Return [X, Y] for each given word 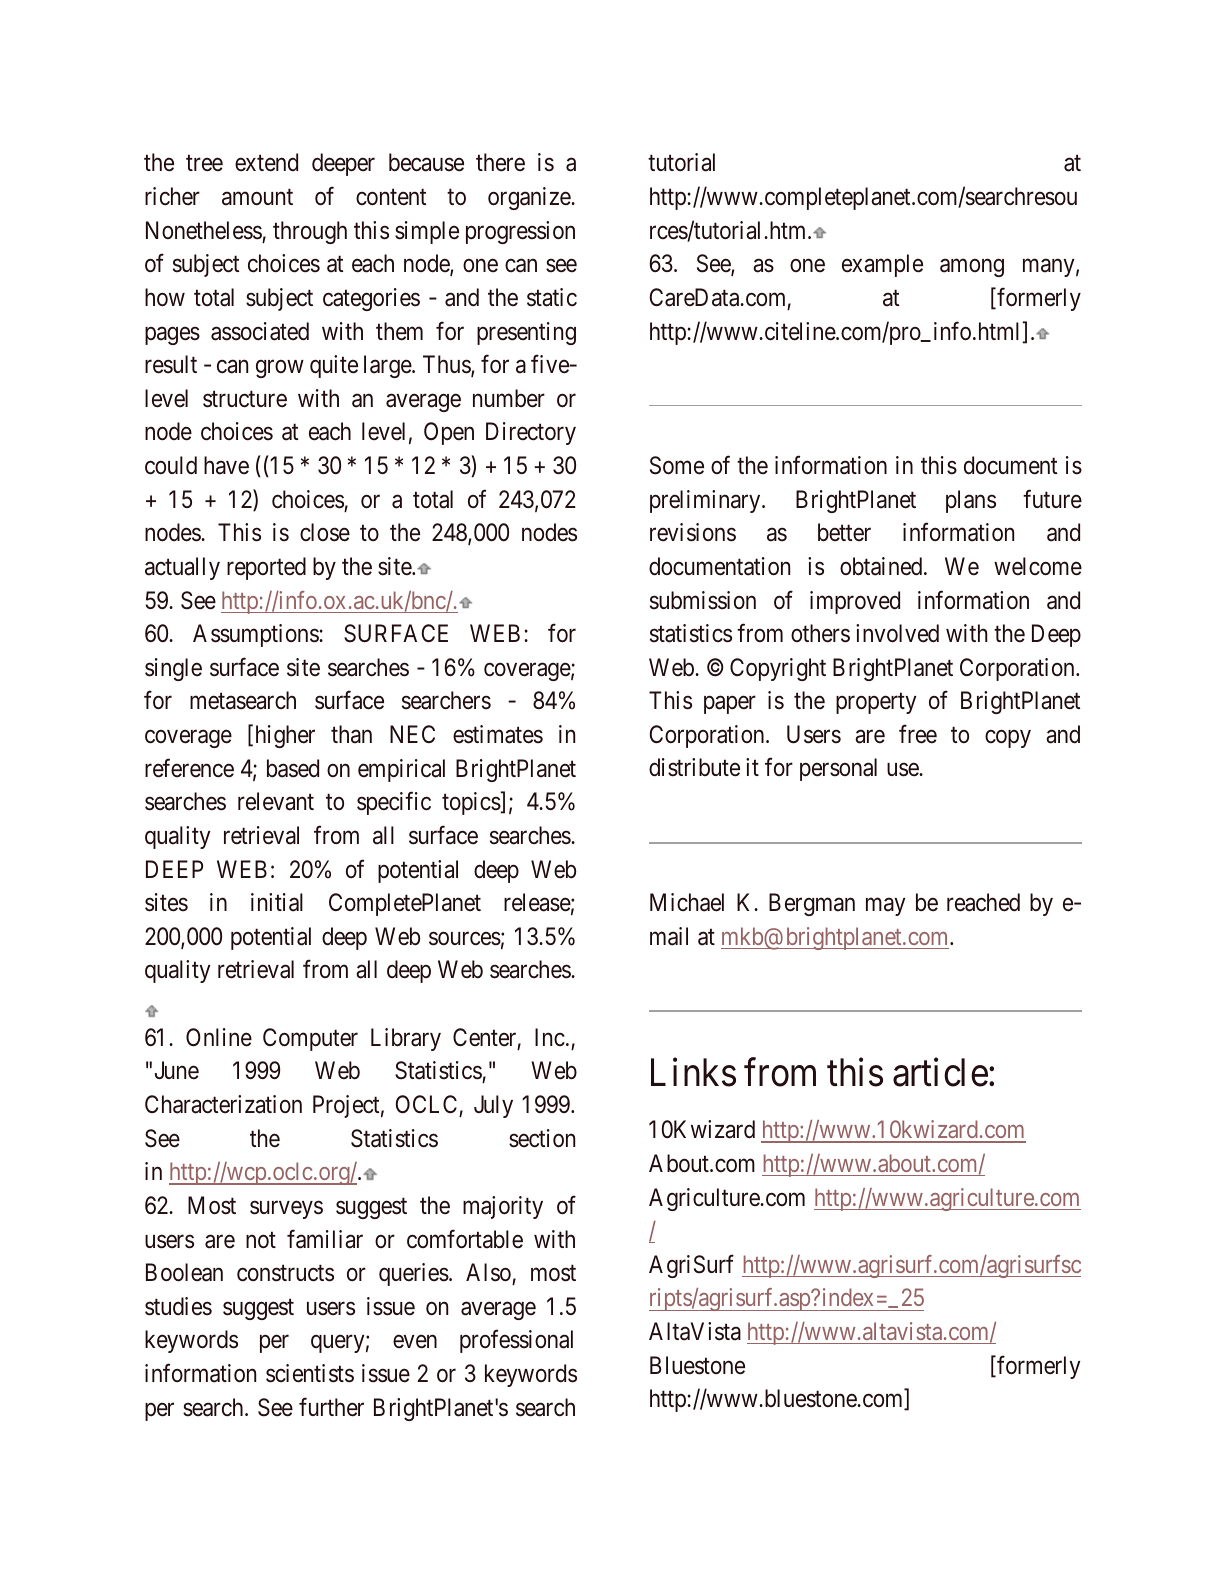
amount [257, 197]
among [972, 268]
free [918, 734]
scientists [310, 1373]
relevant [276, 801]
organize [530, 198]
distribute [694, 767]
